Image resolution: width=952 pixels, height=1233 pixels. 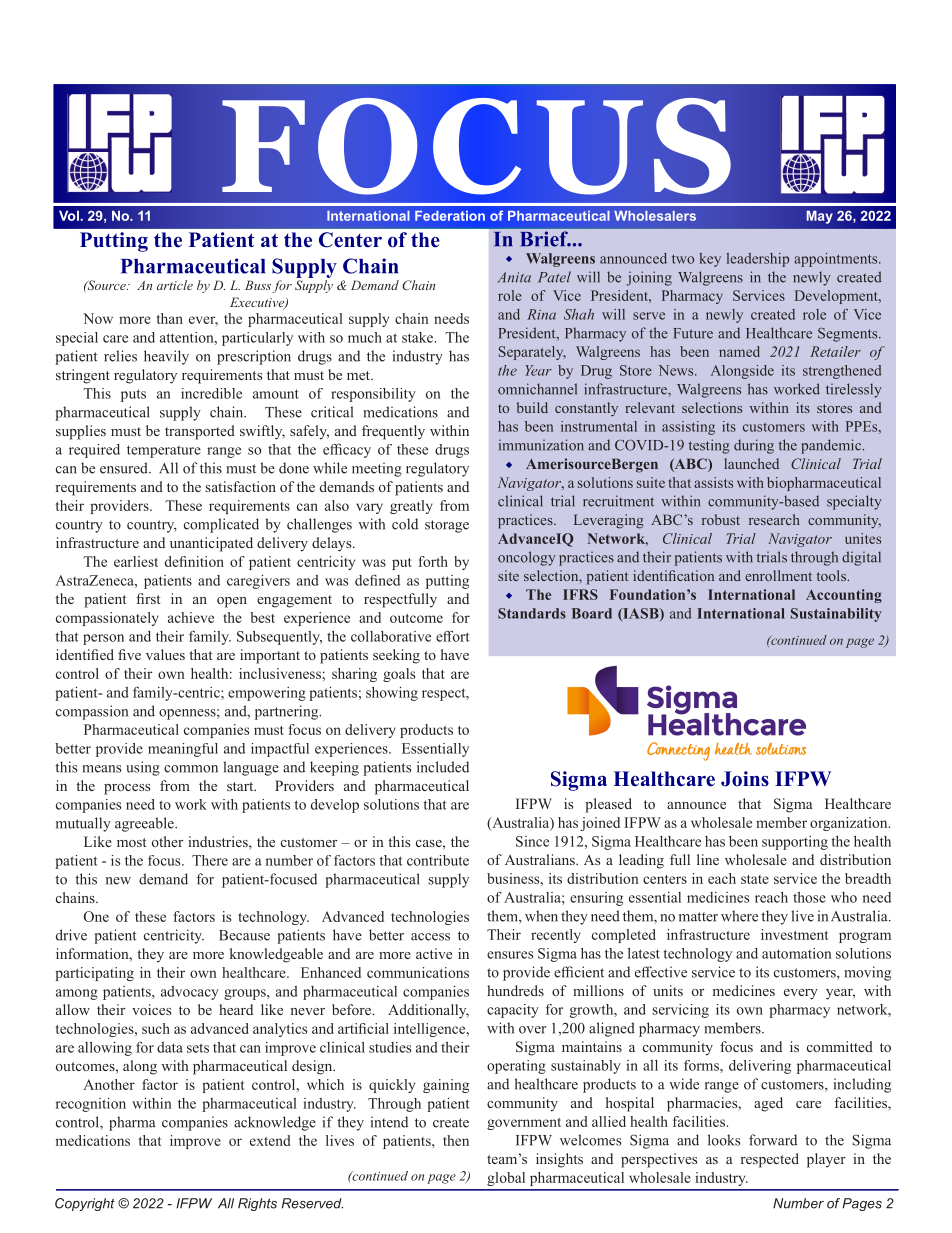 What do you see at coordinates (244, 935) in the screenshot?
I see `Because` at bounding box center [244, 935].
